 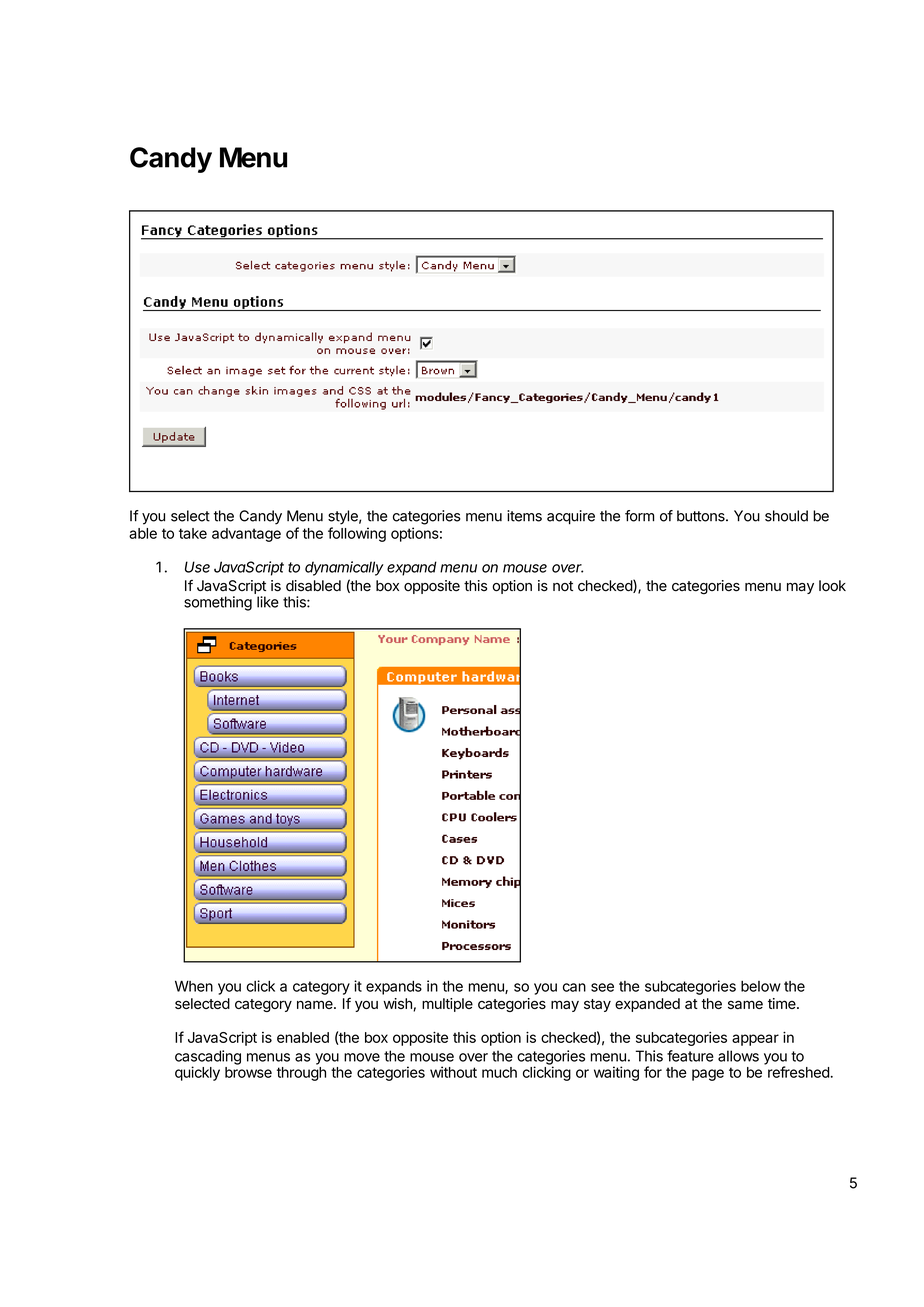 I want to click on advantage, so click(x=246, y=535).
